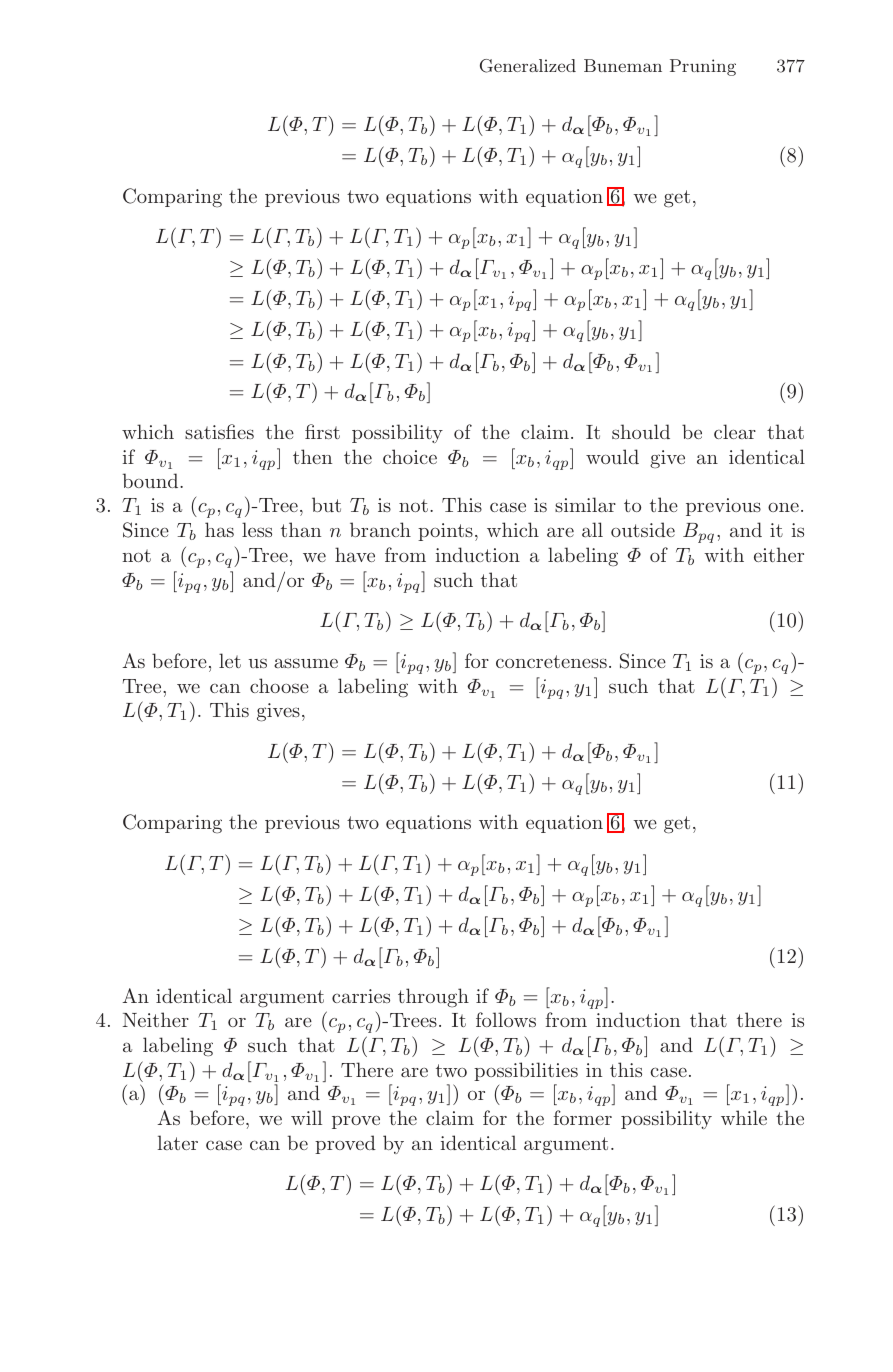  What do you see at coordinates (643, 529) in the page?
I see `outside` at bounding box center [643, 529].
